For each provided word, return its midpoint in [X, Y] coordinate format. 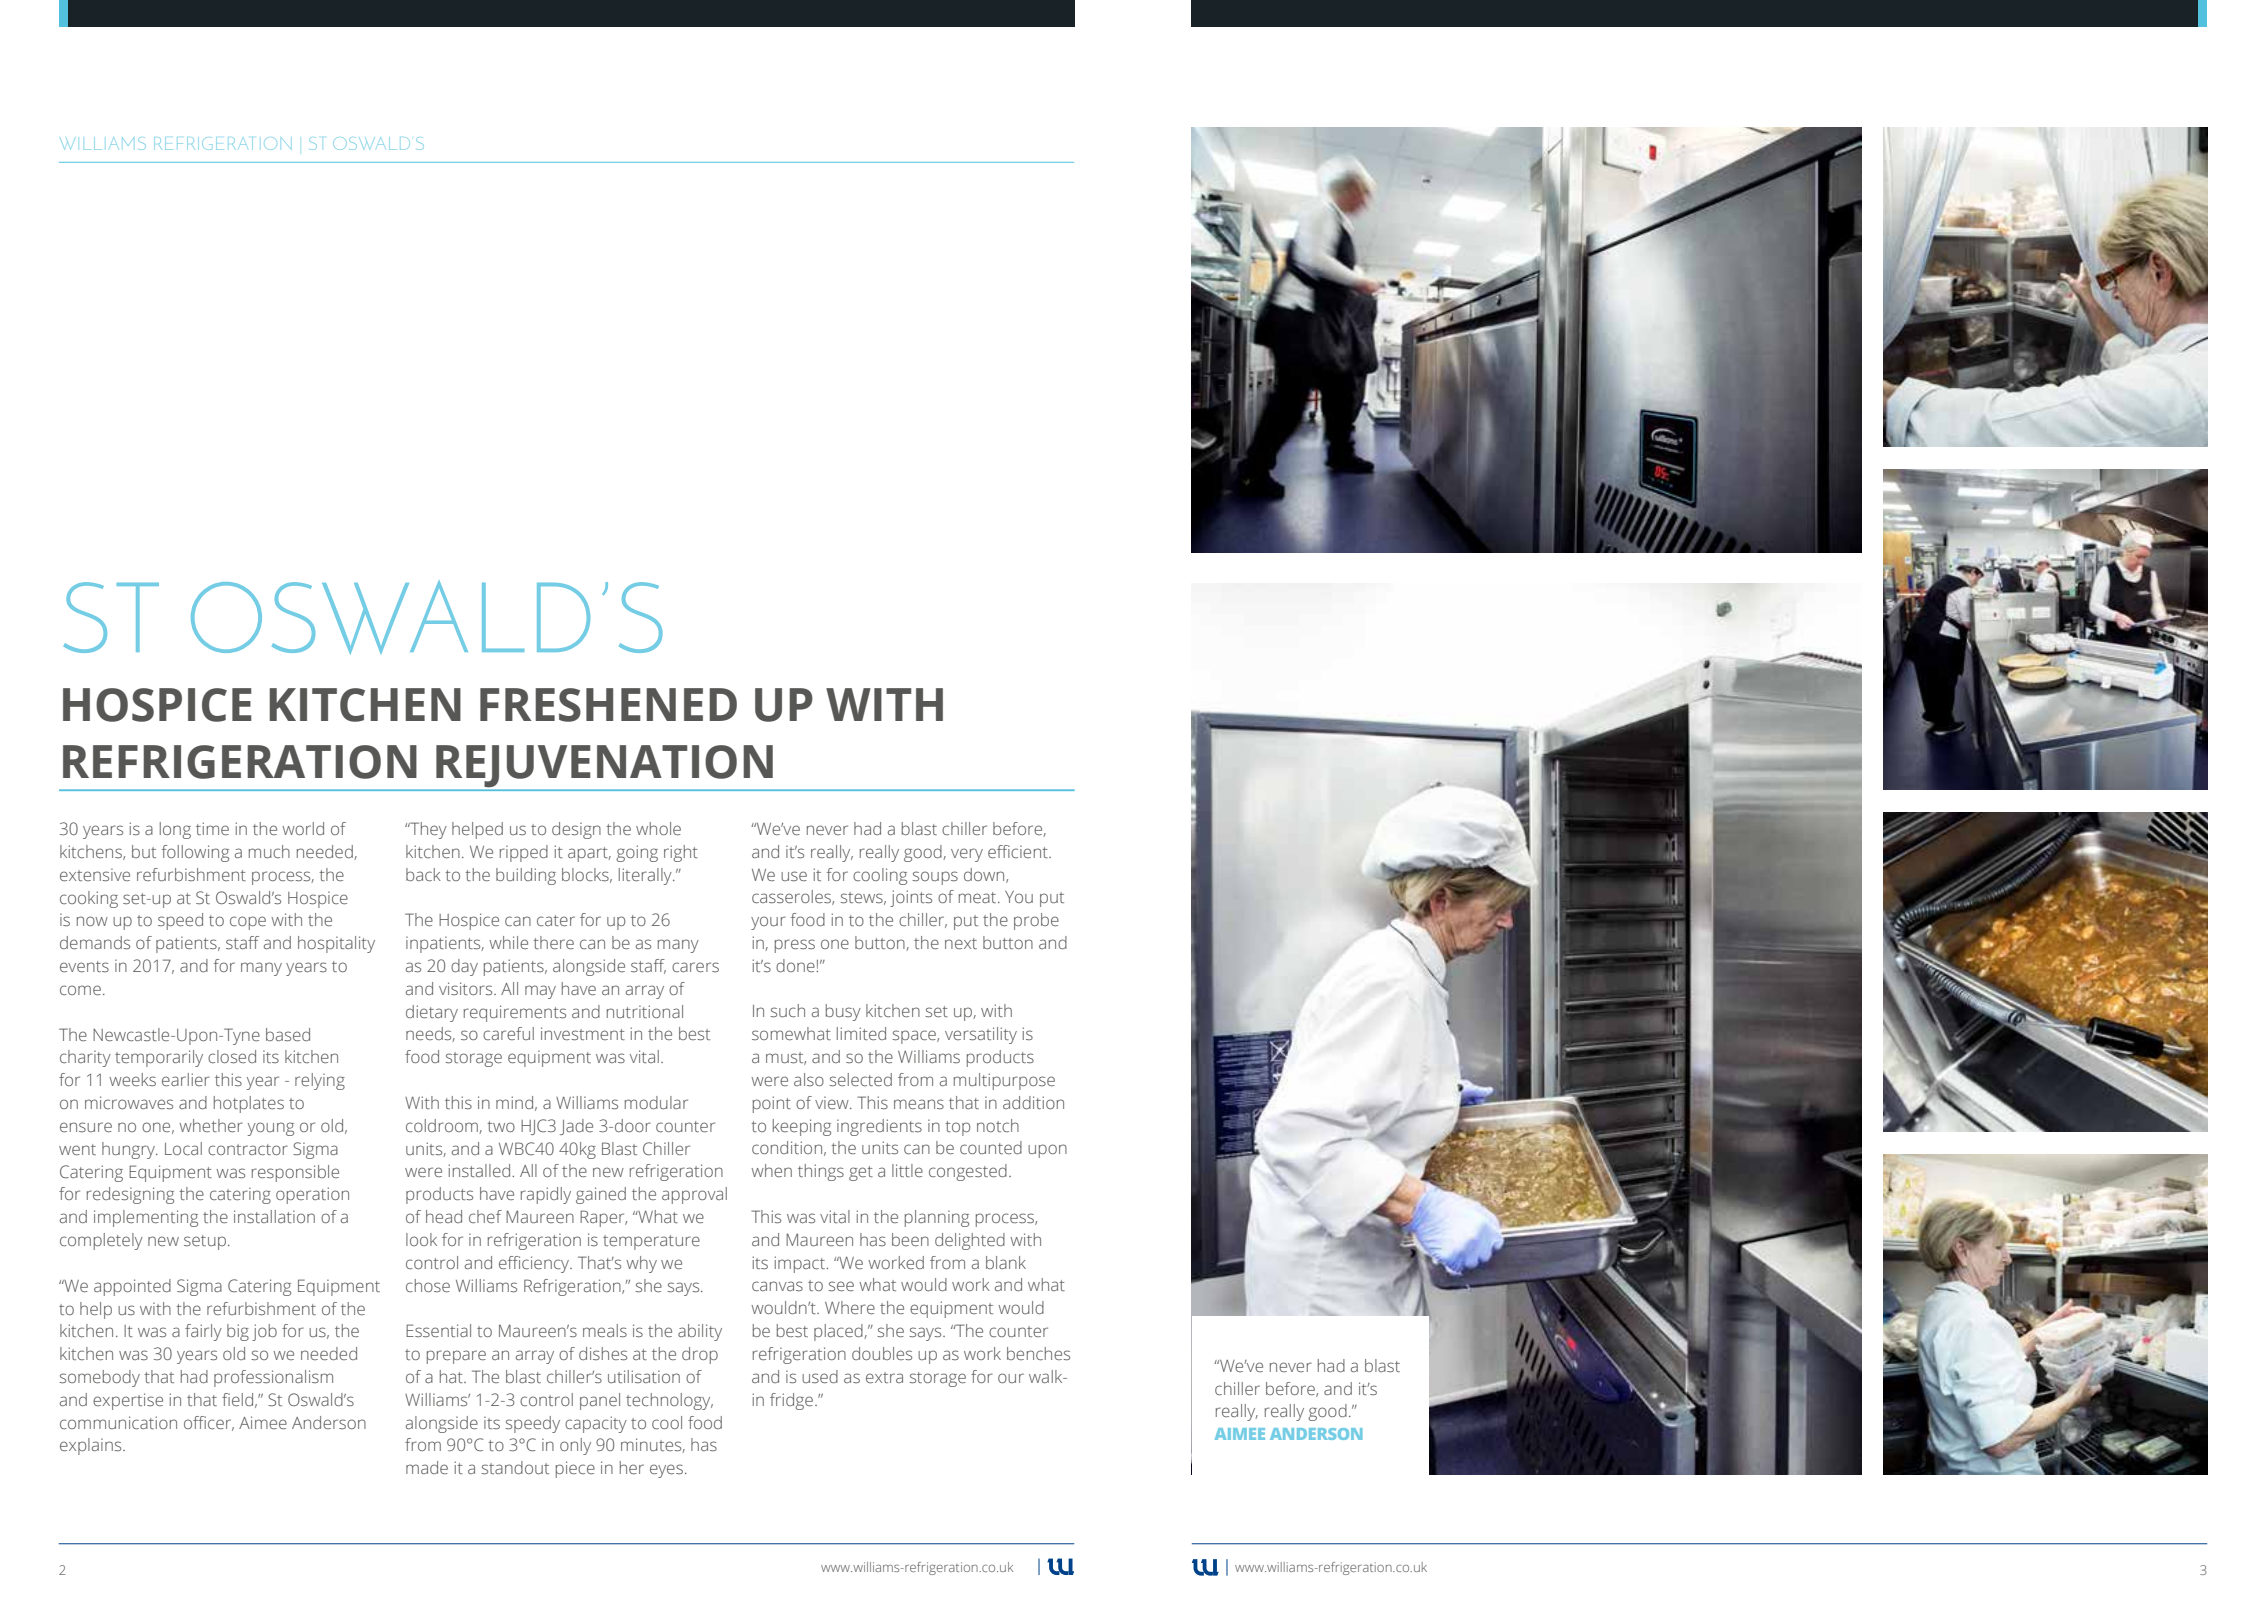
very [967, 855]
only [575, 1446]
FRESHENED [608, 705]
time [212, 828]
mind [514, 1102]
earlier [186, 1079]
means [919, 1104]
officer [209, 1423]
